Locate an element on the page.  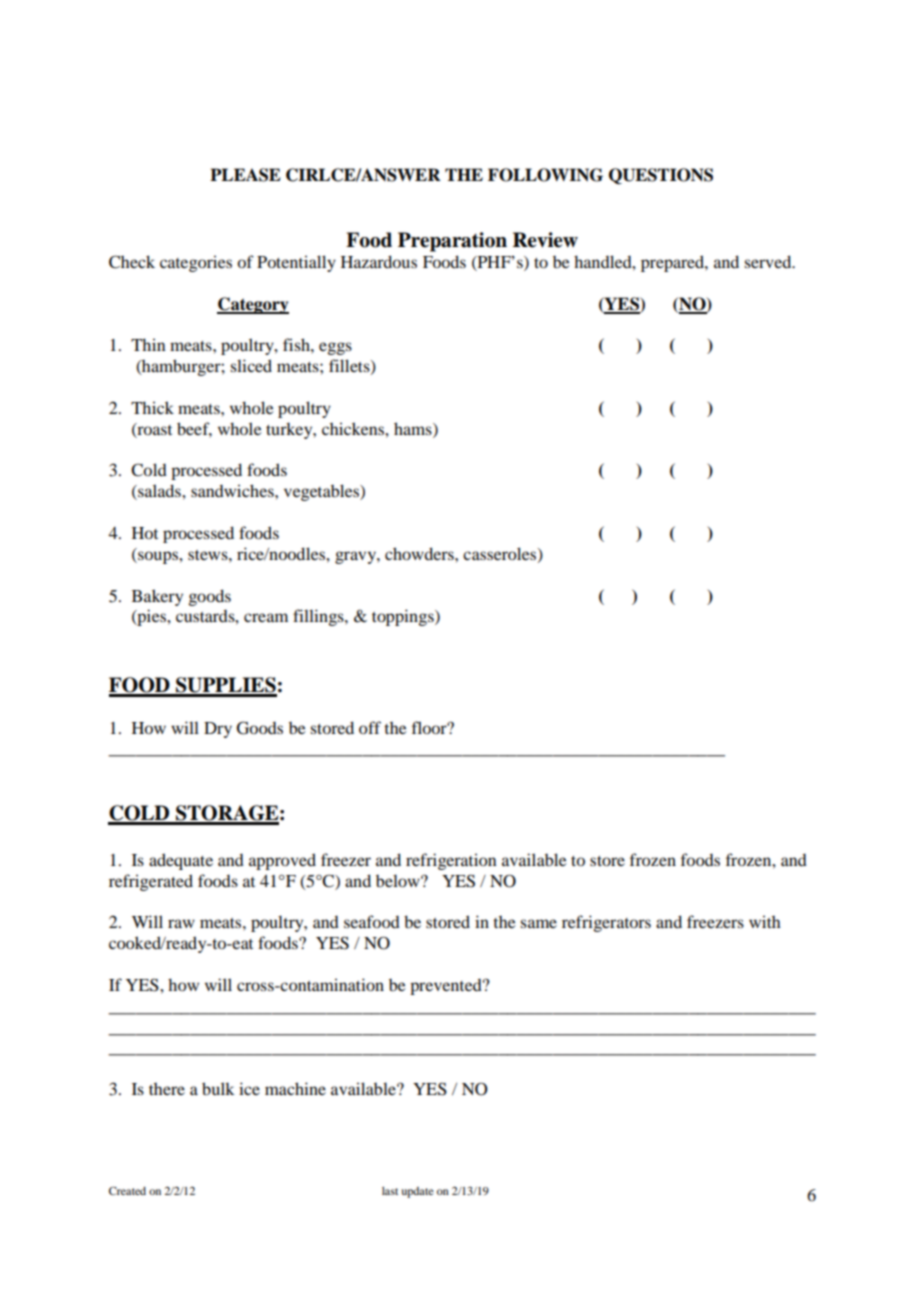
Preparation is located at coordinates (452, 242).
